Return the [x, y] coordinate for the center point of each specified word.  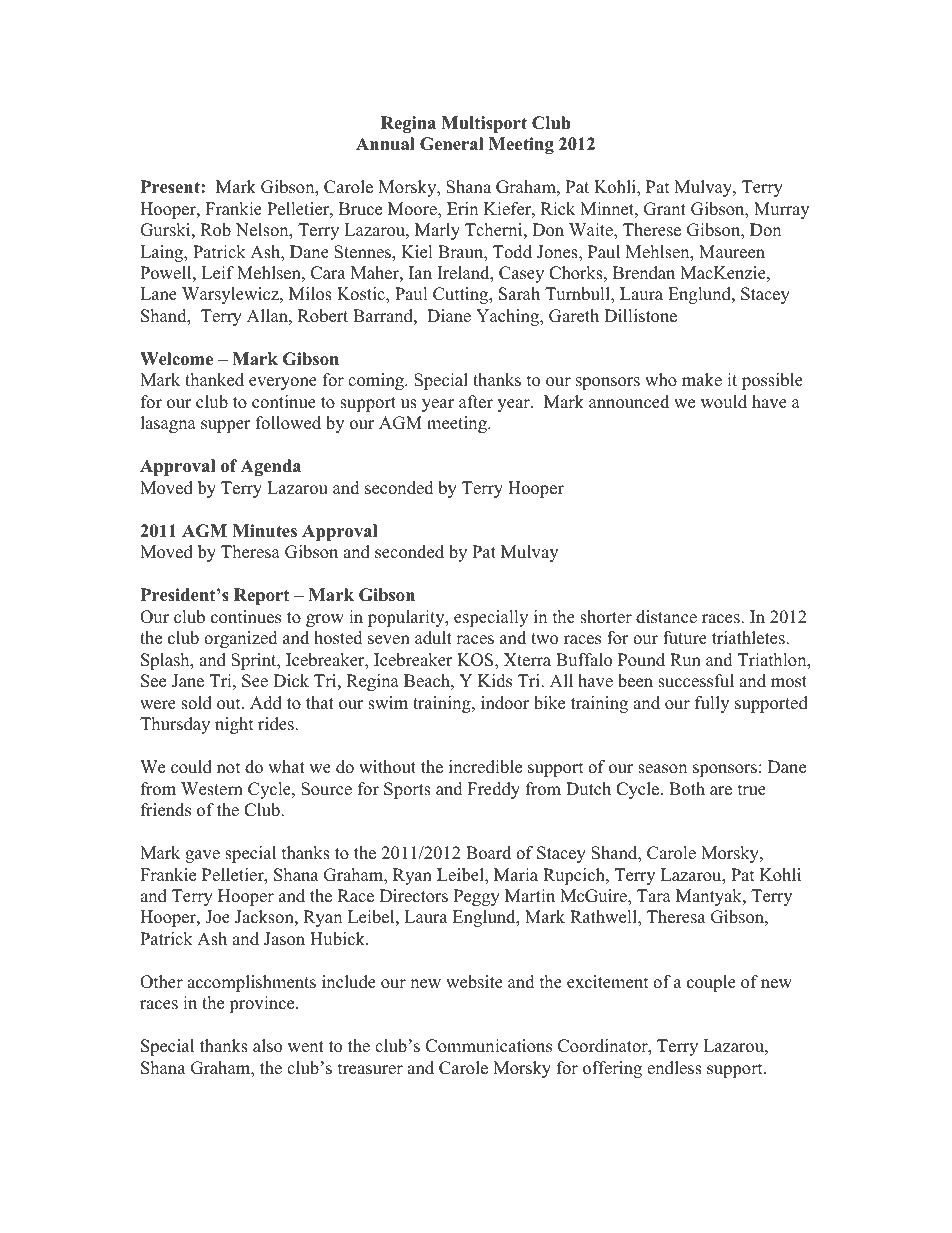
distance [666, 617]
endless [674, 1068]
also [267, 1046]
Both [687, 789]
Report [261, 596]
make [702, 380]
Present [171, 187]
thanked [214, 380]
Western [212, 789]
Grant [665, 209]
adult [433, 638]
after [476, 402]
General [452, 144]
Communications [489, 1046]
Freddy [494, 790]
